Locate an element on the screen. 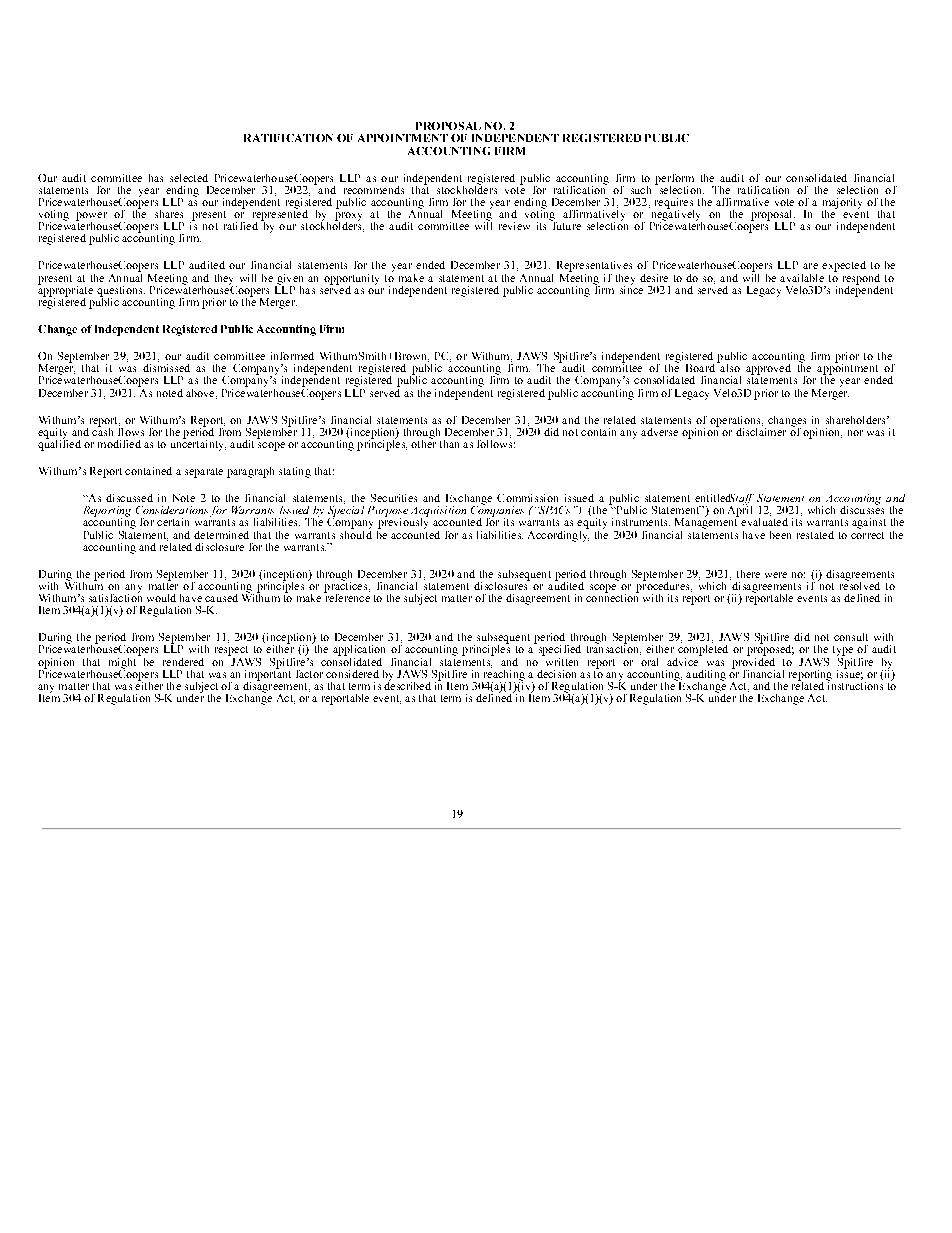  reaching is located at coordinates (503, 675).
